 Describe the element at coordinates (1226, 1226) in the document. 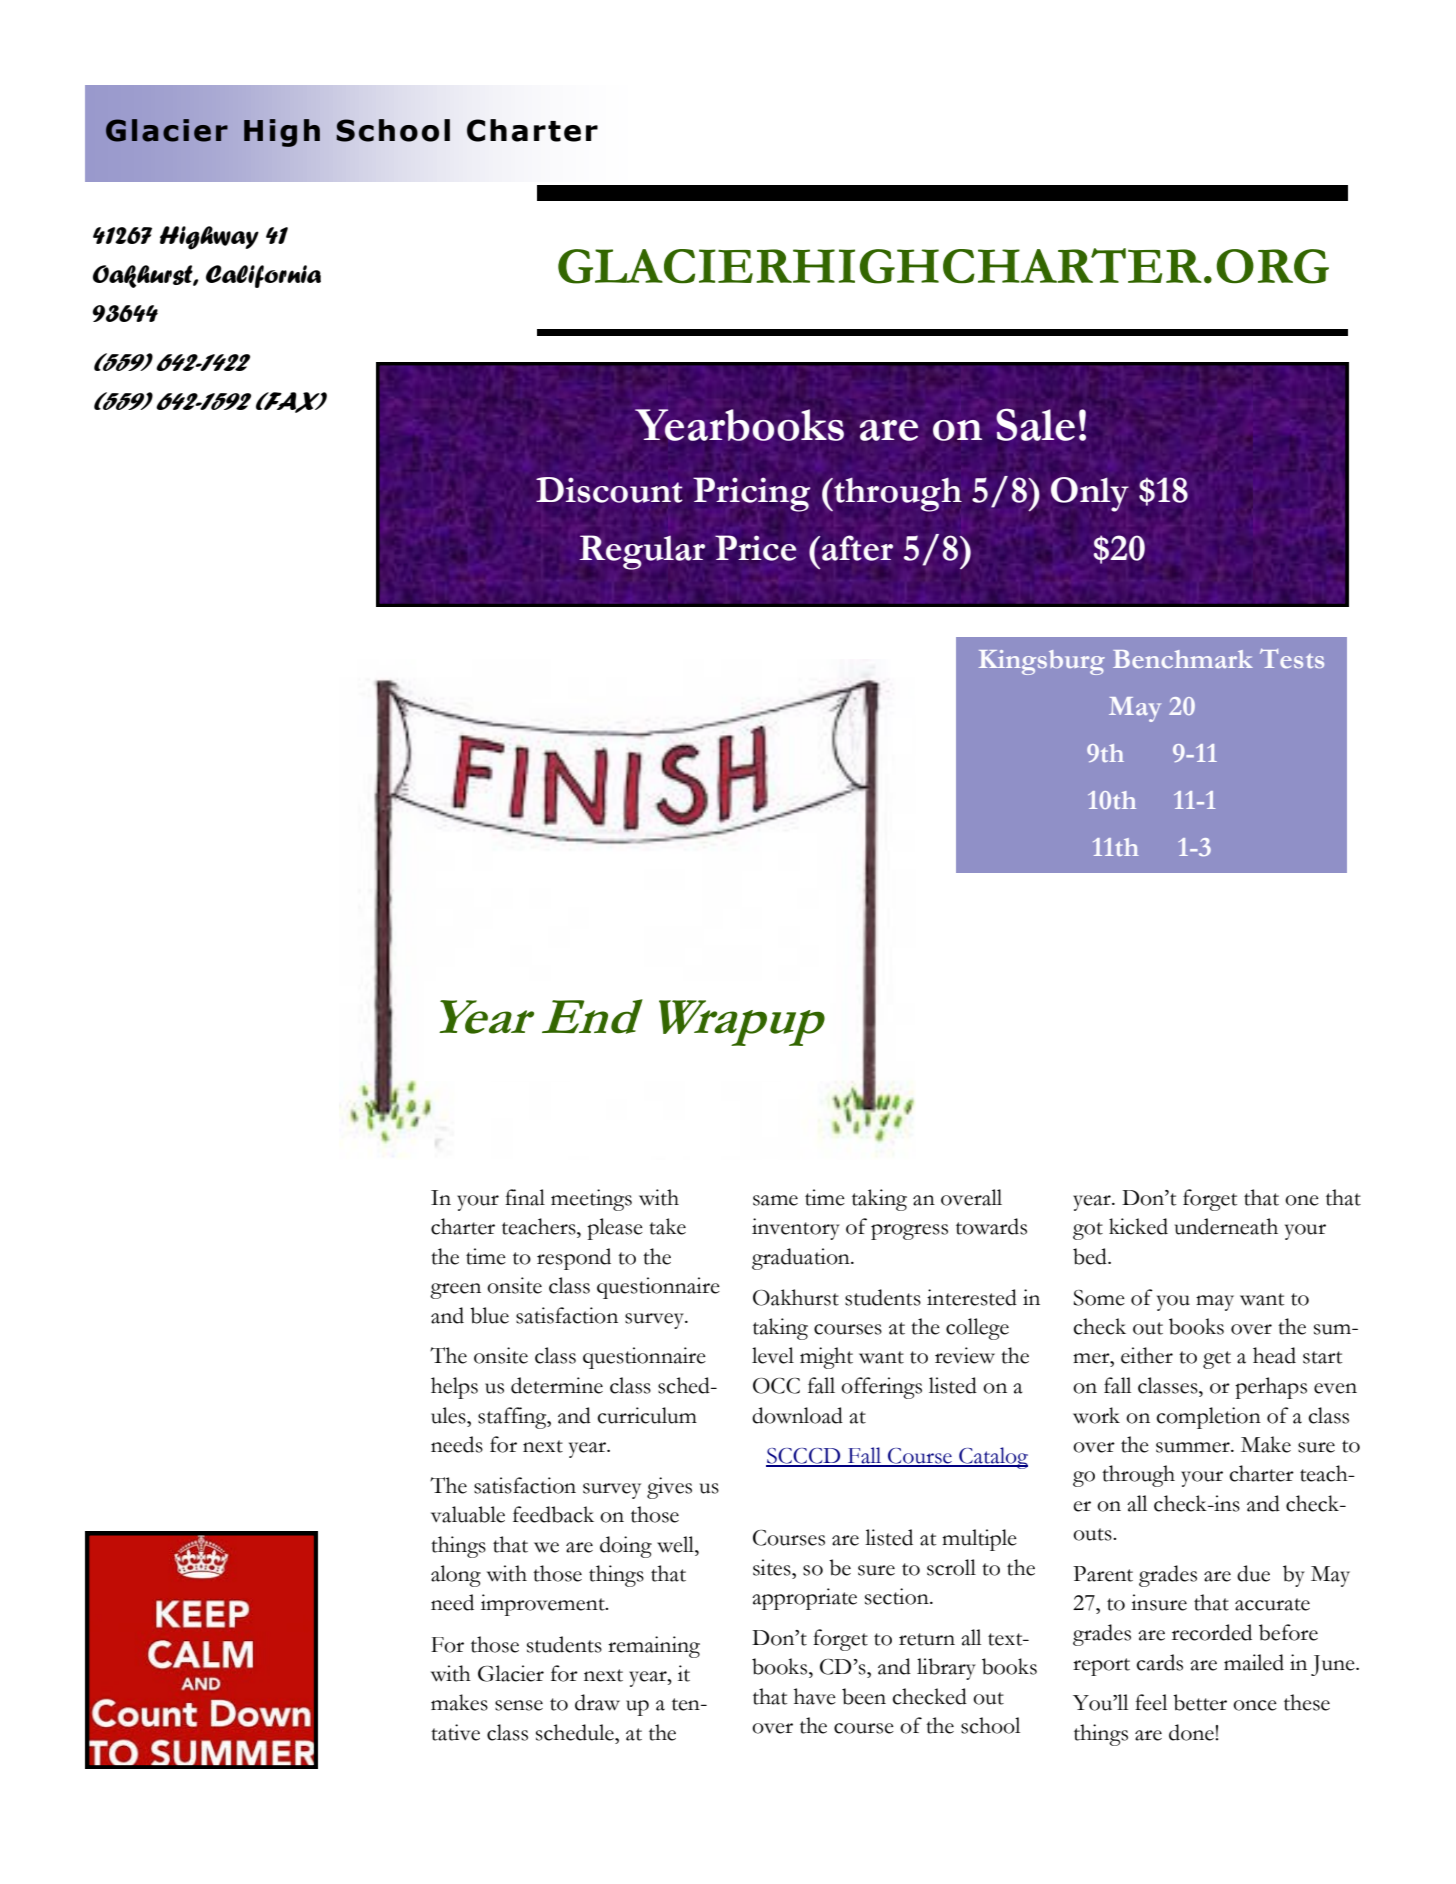

I see `underneath` at that location.
